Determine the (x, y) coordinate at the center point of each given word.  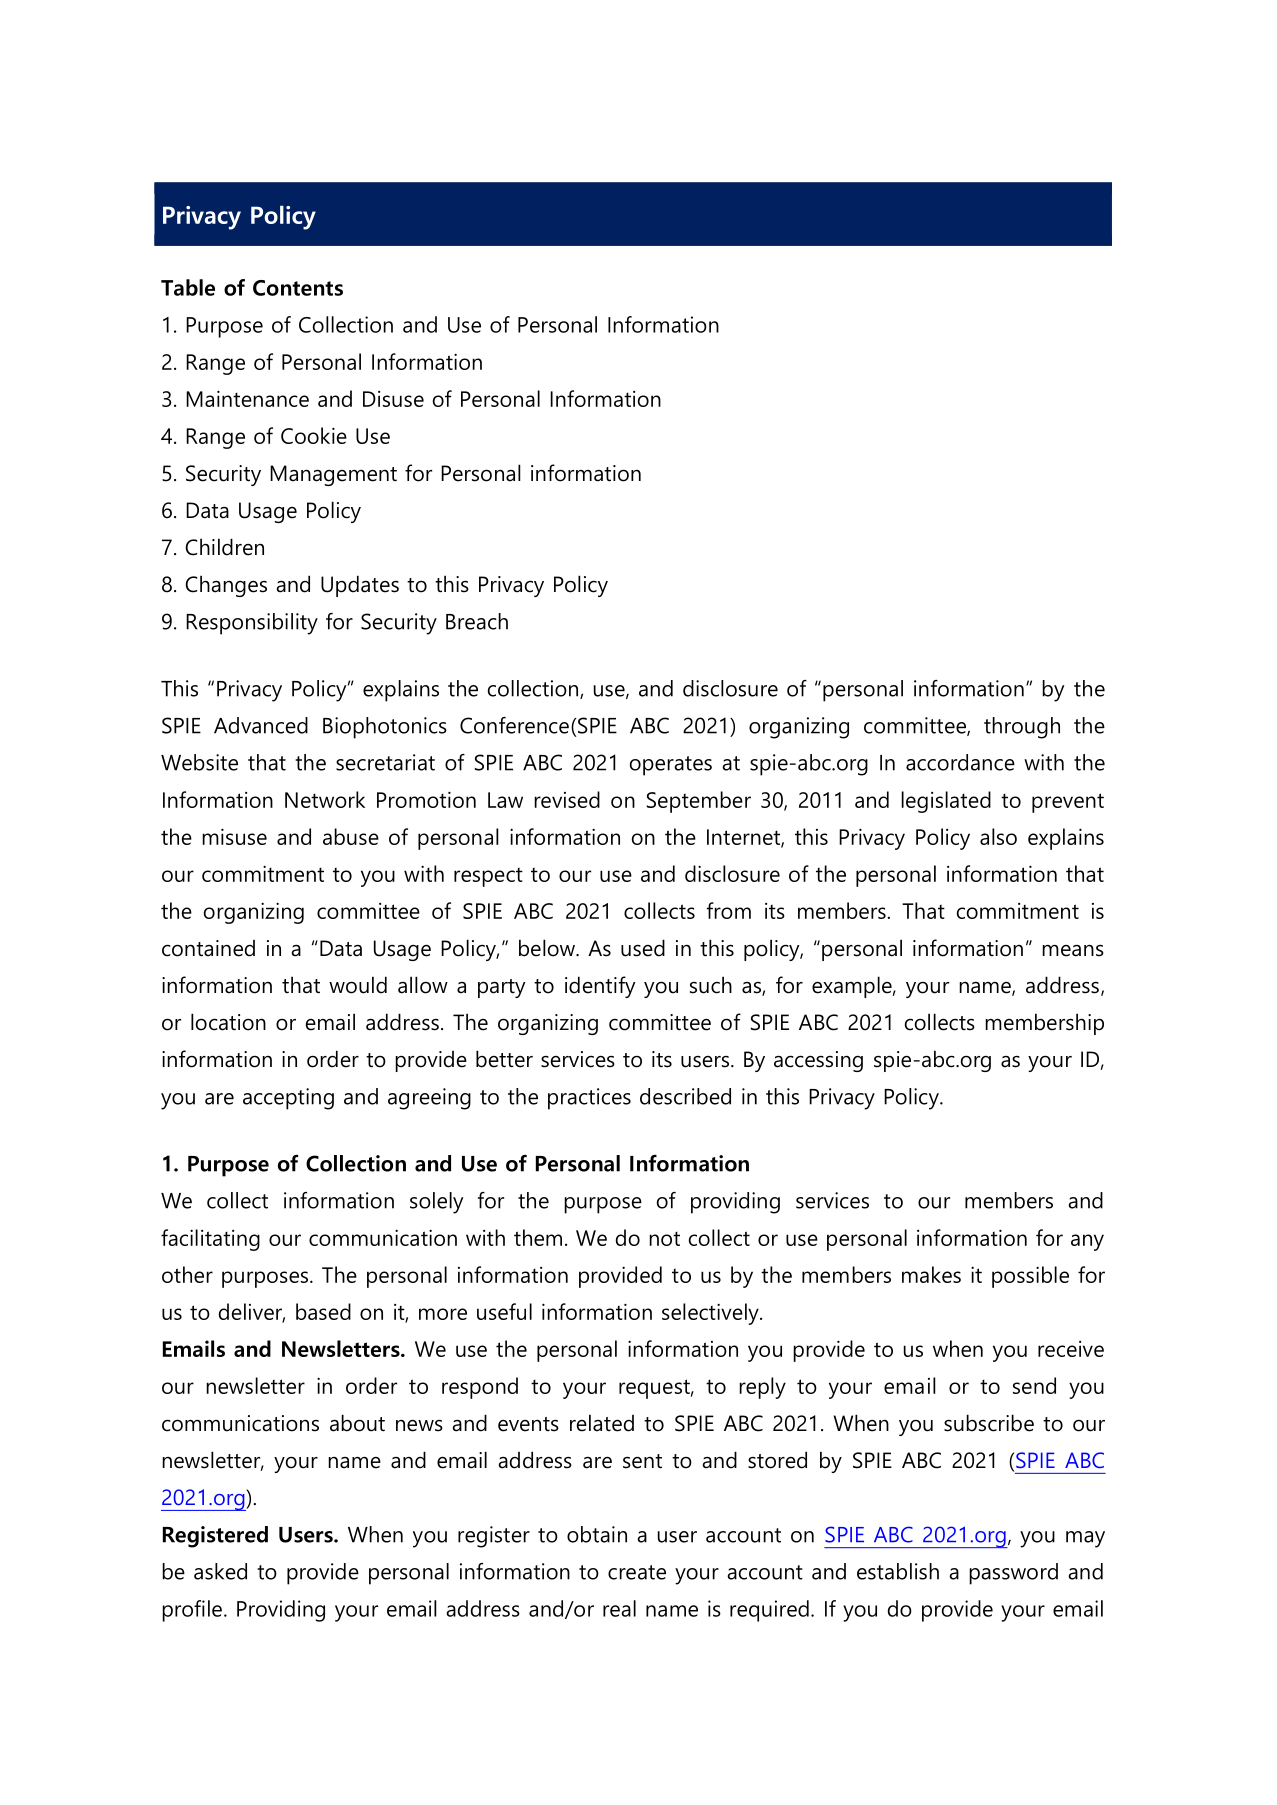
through (1022, 728)
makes (931, 1274)
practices (589, 1099)
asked (220, 1571)
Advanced (261, 725)
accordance (960, 762)
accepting (288, 1099)
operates (671, 766)
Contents (298, 288)
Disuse (393, 399)
